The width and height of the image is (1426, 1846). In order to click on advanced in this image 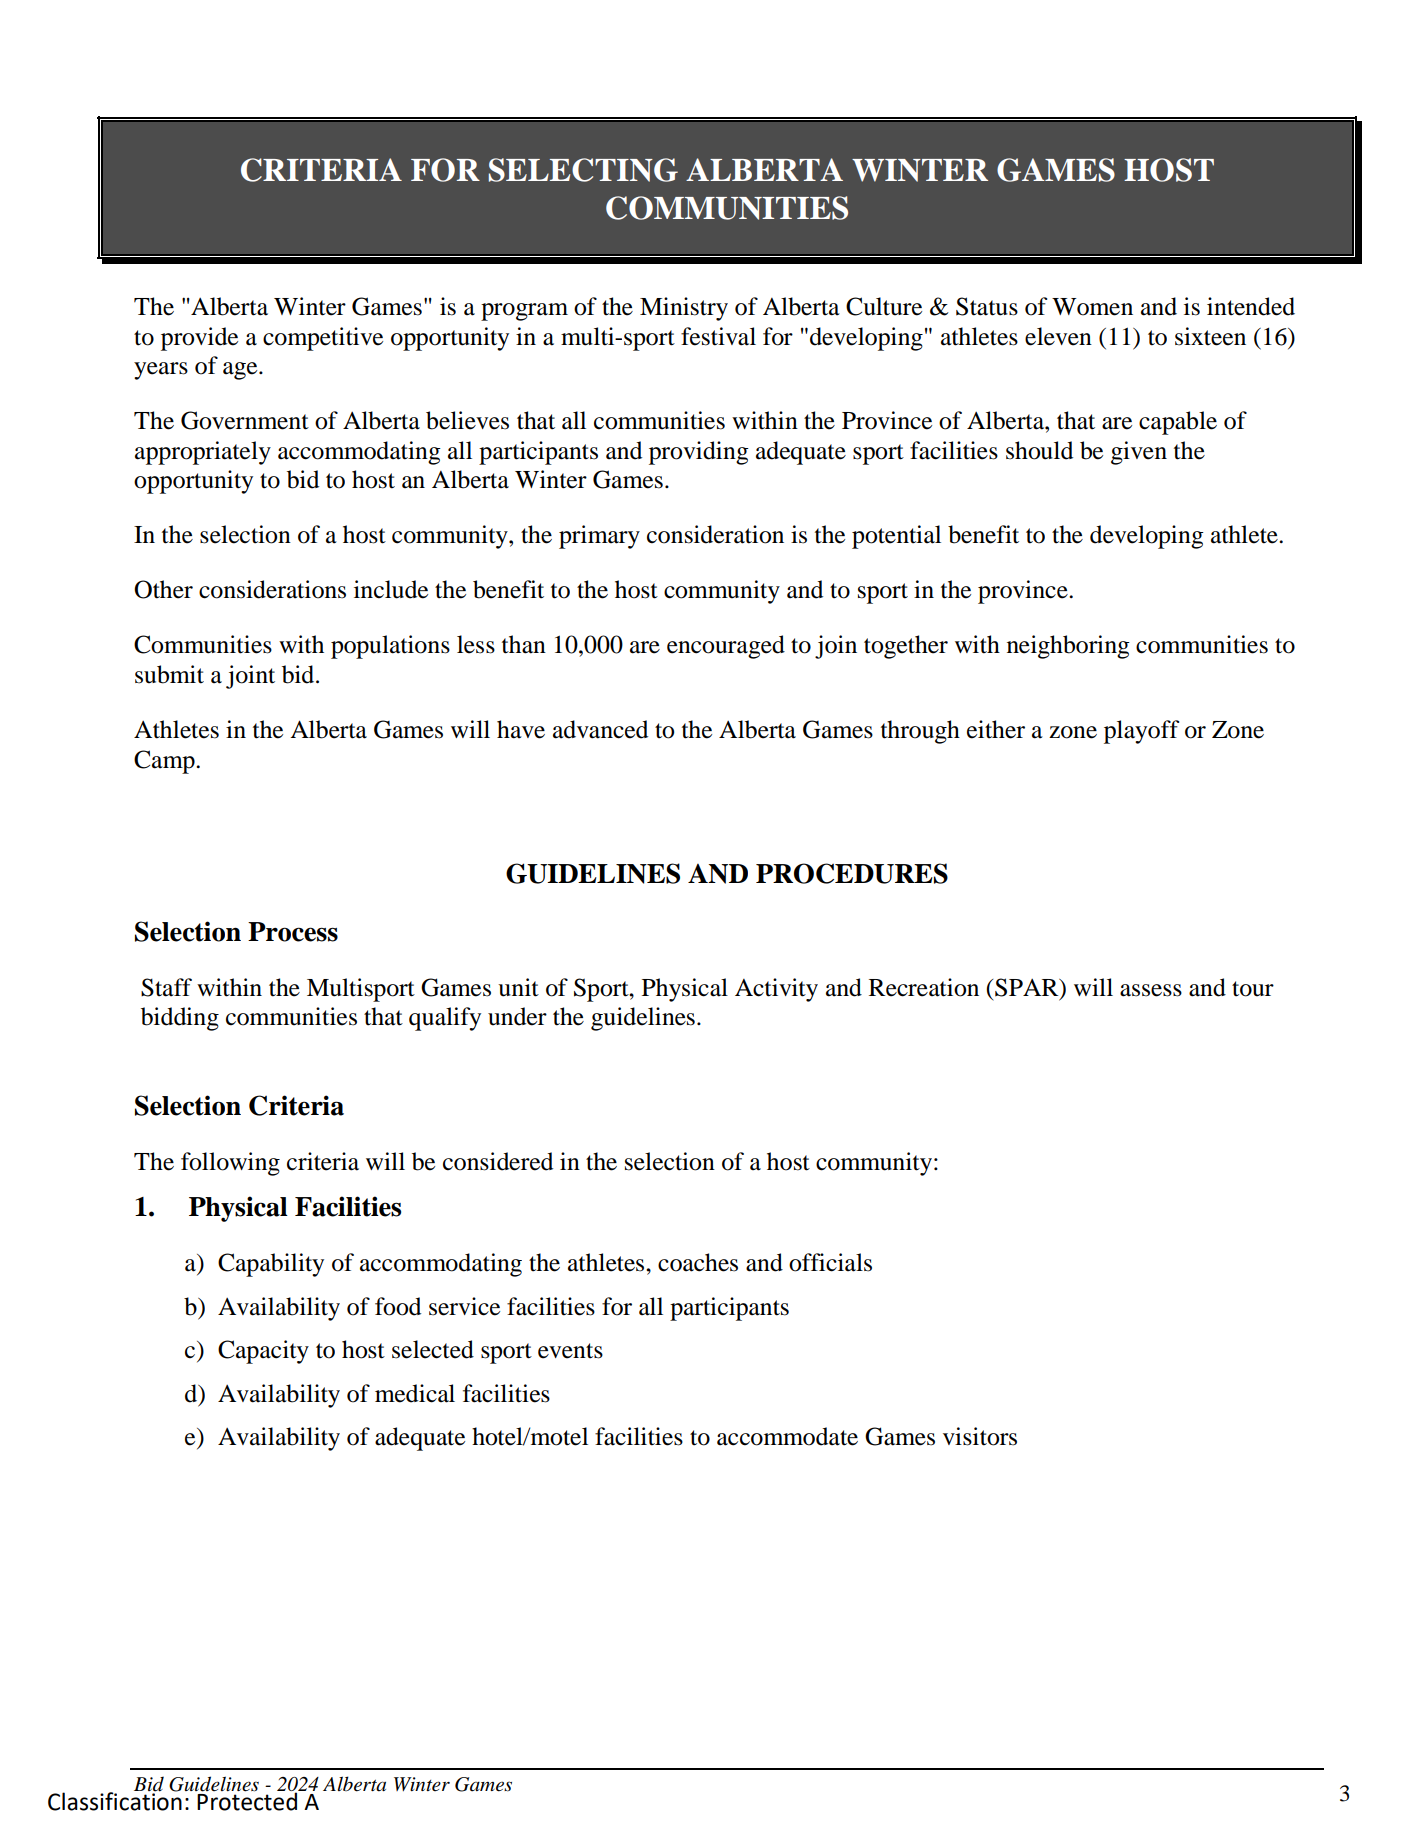, I will do `click(600, 729)`.
